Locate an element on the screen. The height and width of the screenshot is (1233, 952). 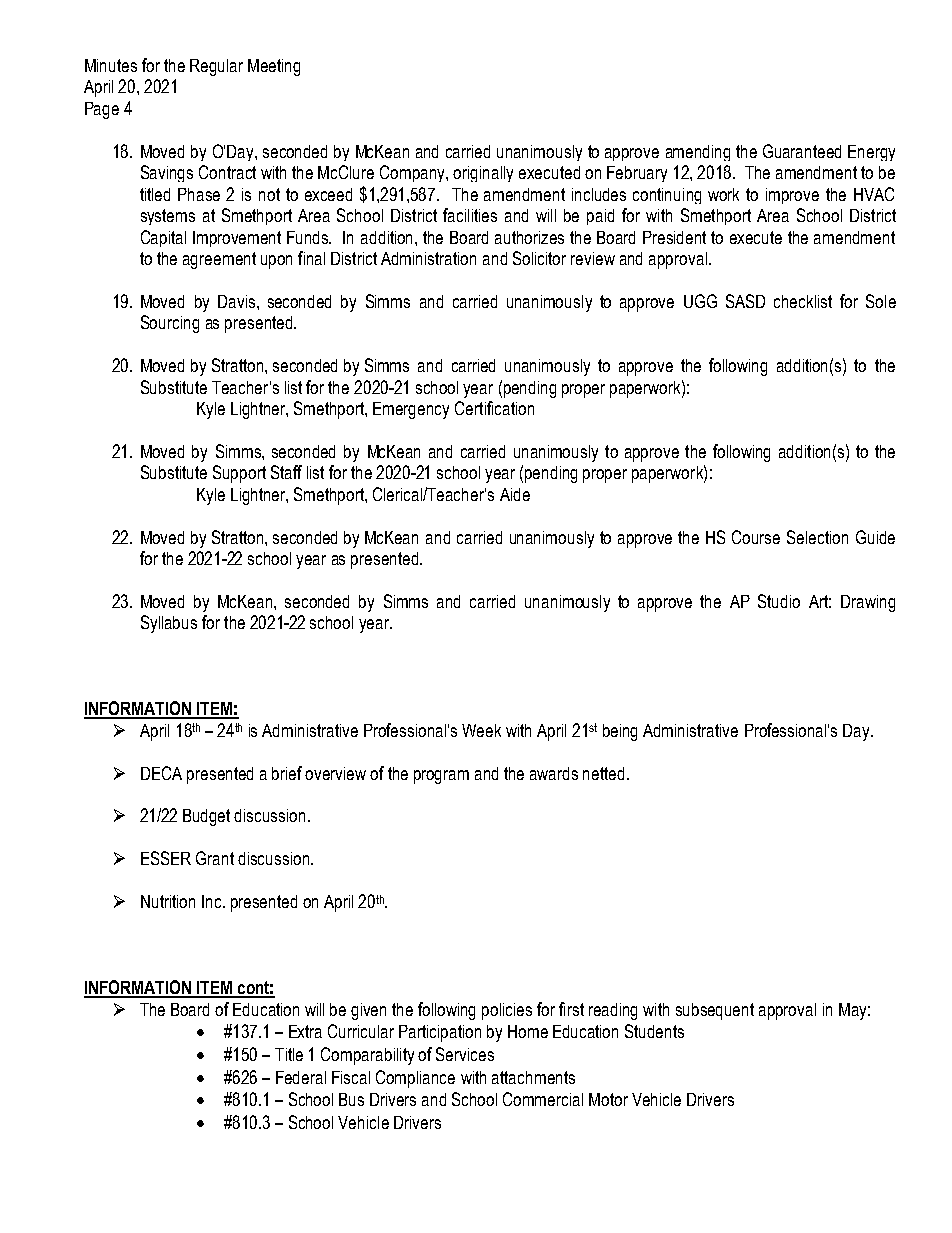
Guaranteed is located at coordinates (802, 151).
